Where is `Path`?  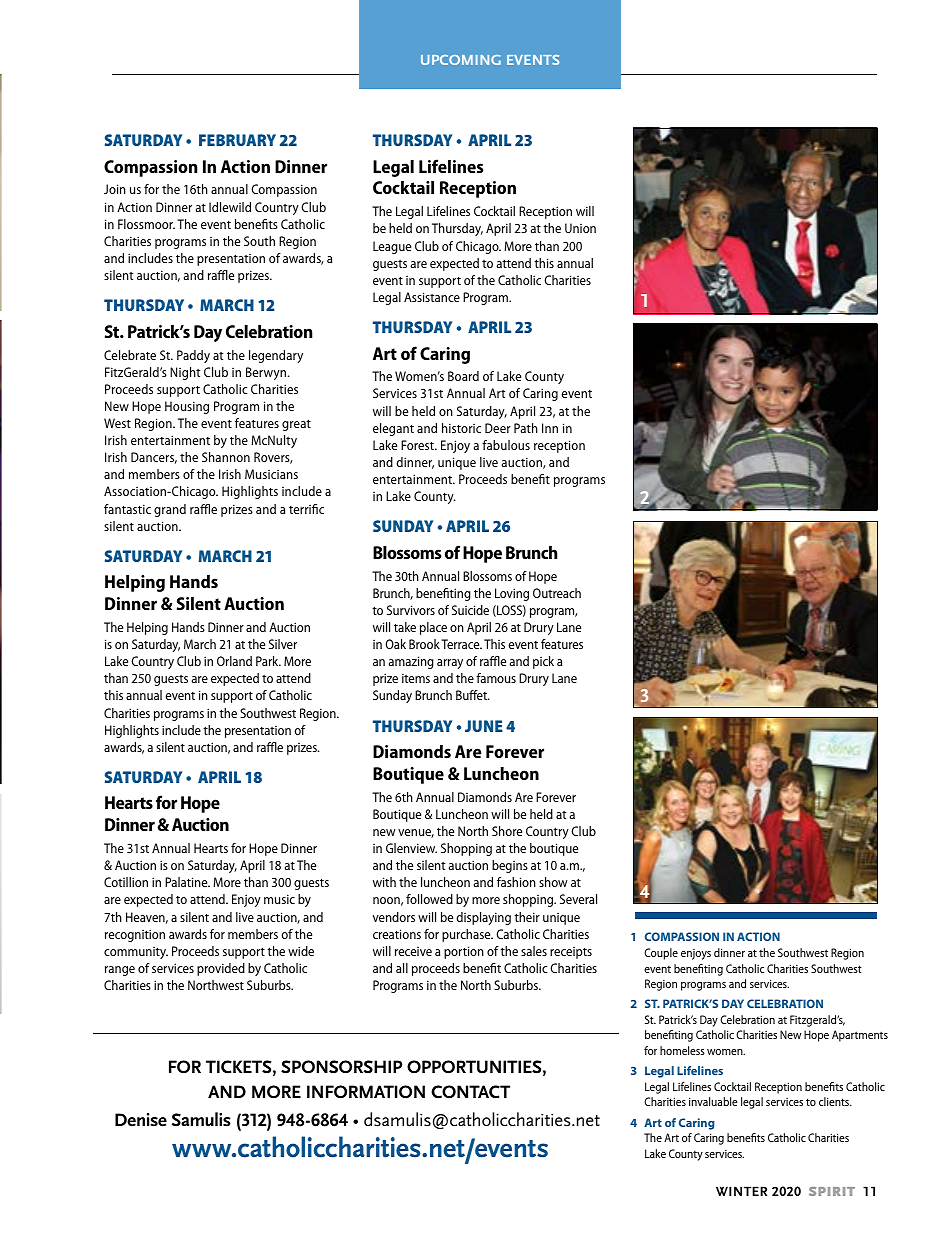 Path is located at coordinates (526, 428).
